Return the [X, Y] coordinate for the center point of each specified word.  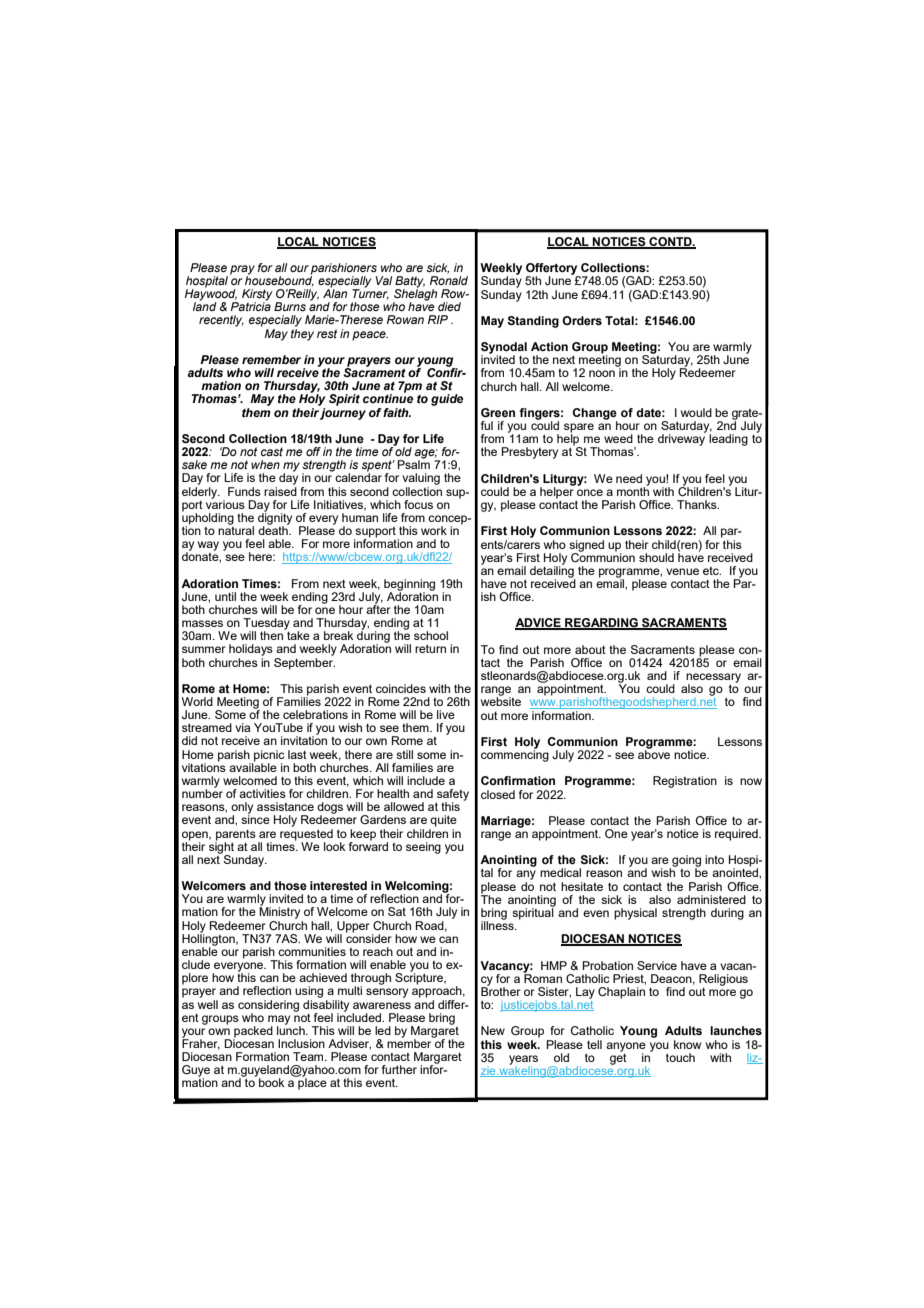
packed [253, 1033]
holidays [251, 650]
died [449, 306]
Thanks [698, 504]
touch [680, 1057]
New [493, 1030]
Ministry [279, 912]
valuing [421, 479]
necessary [713, 679]
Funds [244, 491]
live [446, 714]
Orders [582, 320]
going [685, 862]
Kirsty [257, 296]
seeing [423, 848]
